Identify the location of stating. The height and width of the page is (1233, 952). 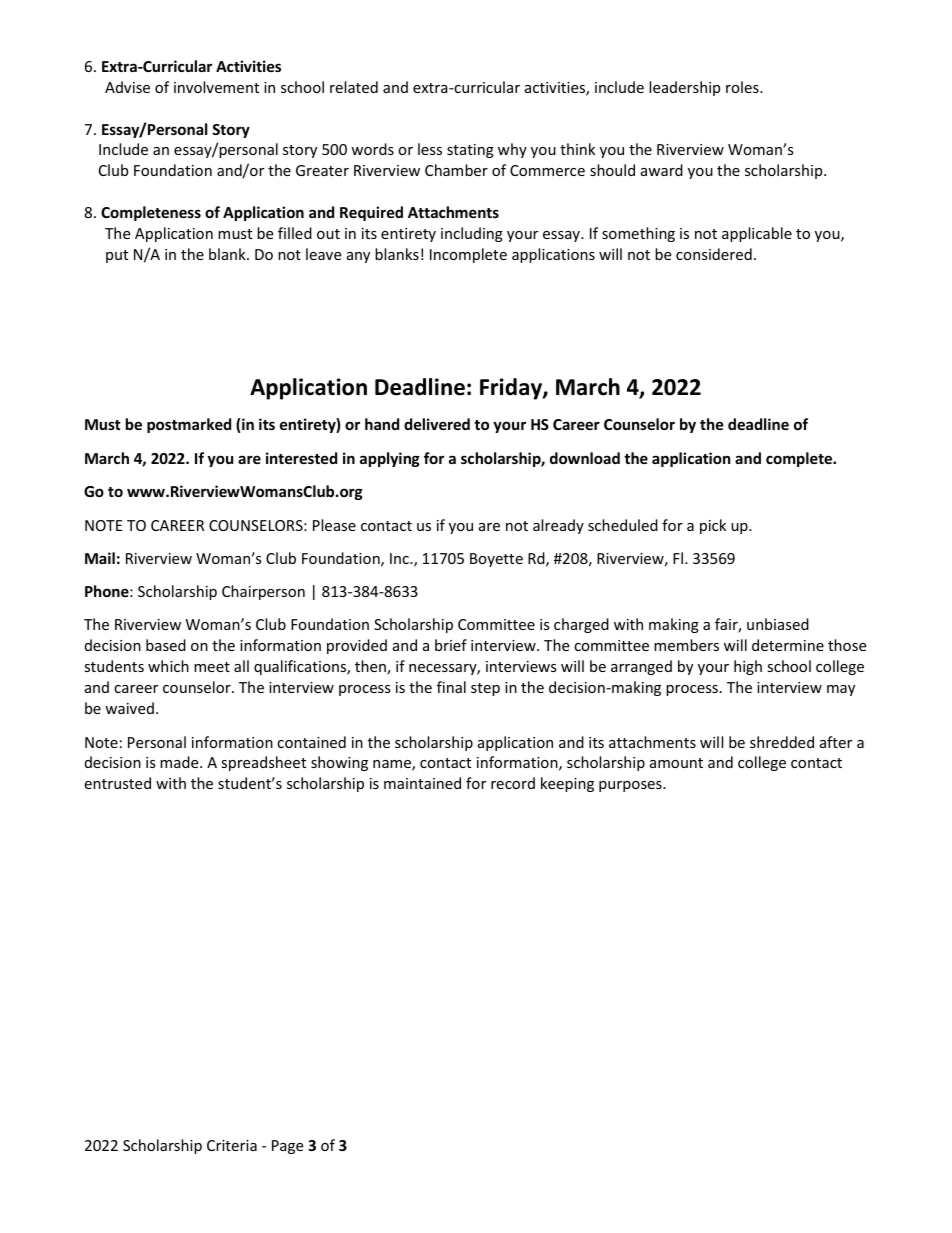
(470, 151).
